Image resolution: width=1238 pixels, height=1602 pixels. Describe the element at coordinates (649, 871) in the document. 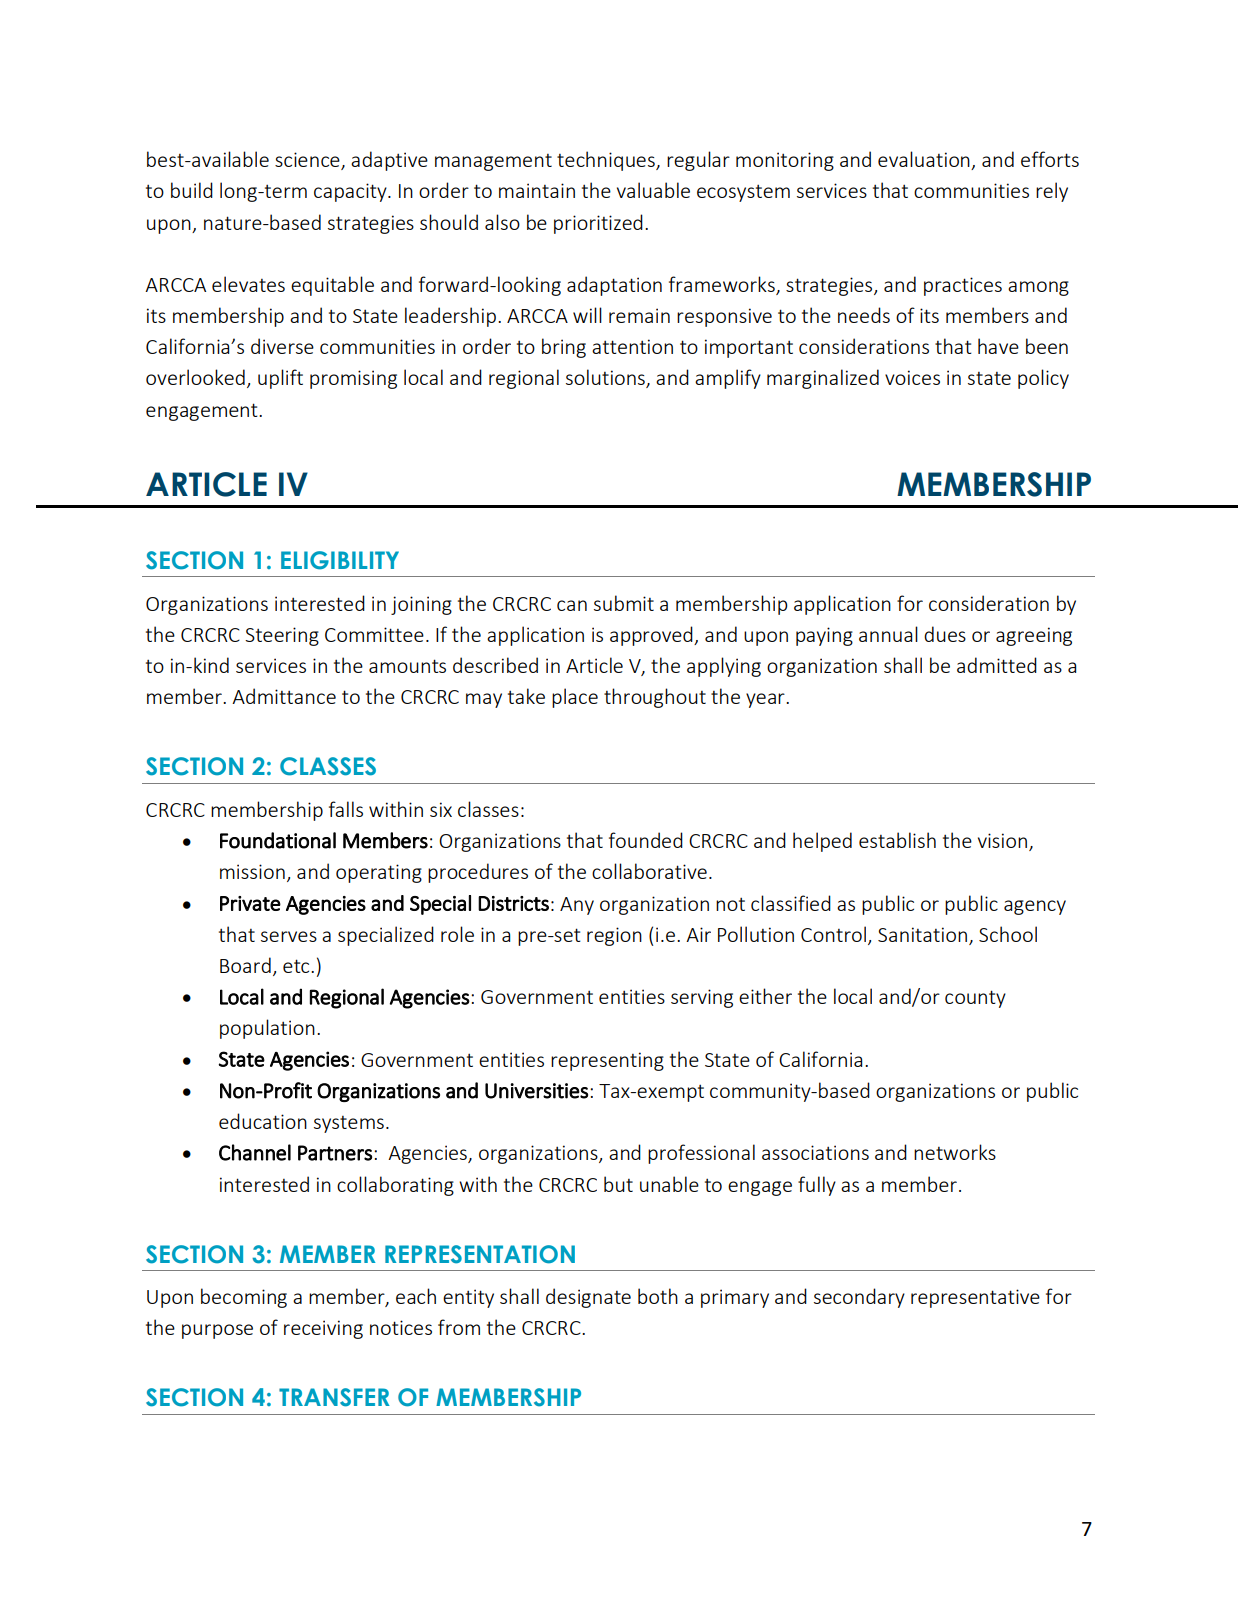

I see `collaborative` at that location.
